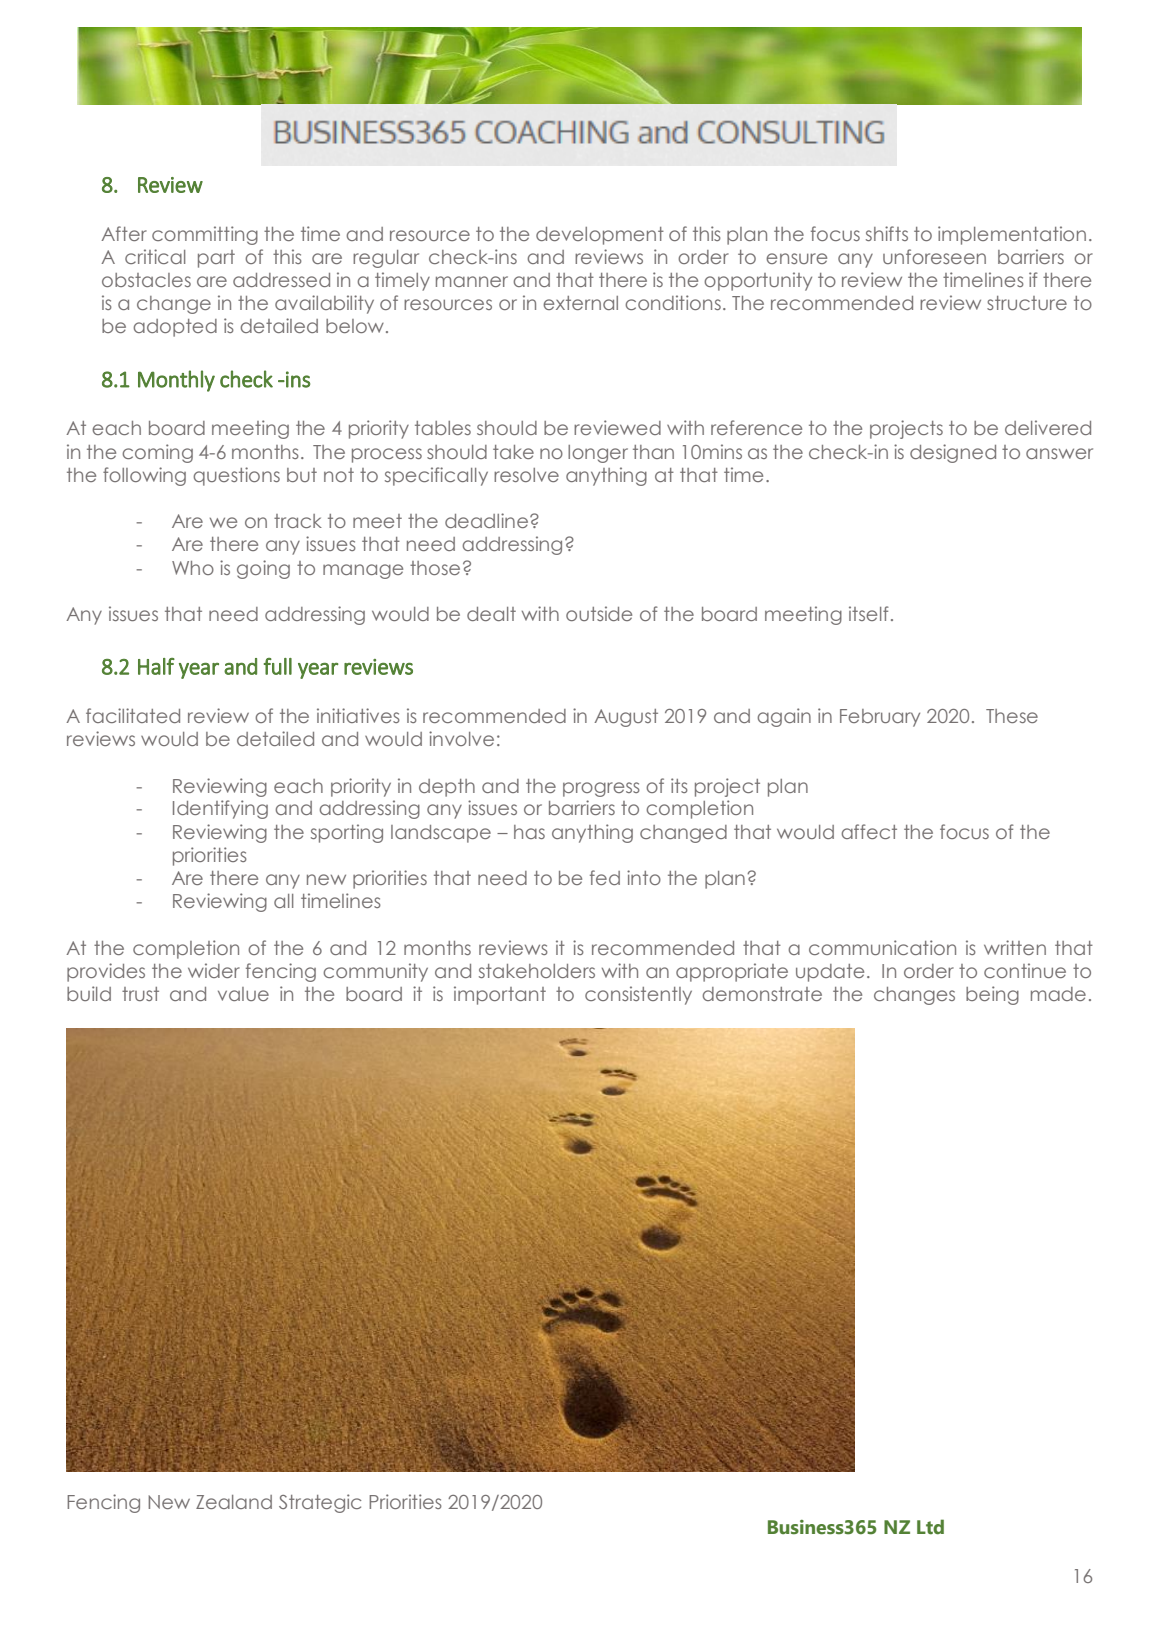 This document has width=1159, height=1638. Describe the element at coordinates (580, 303) in the document. I see `external` at that location.
